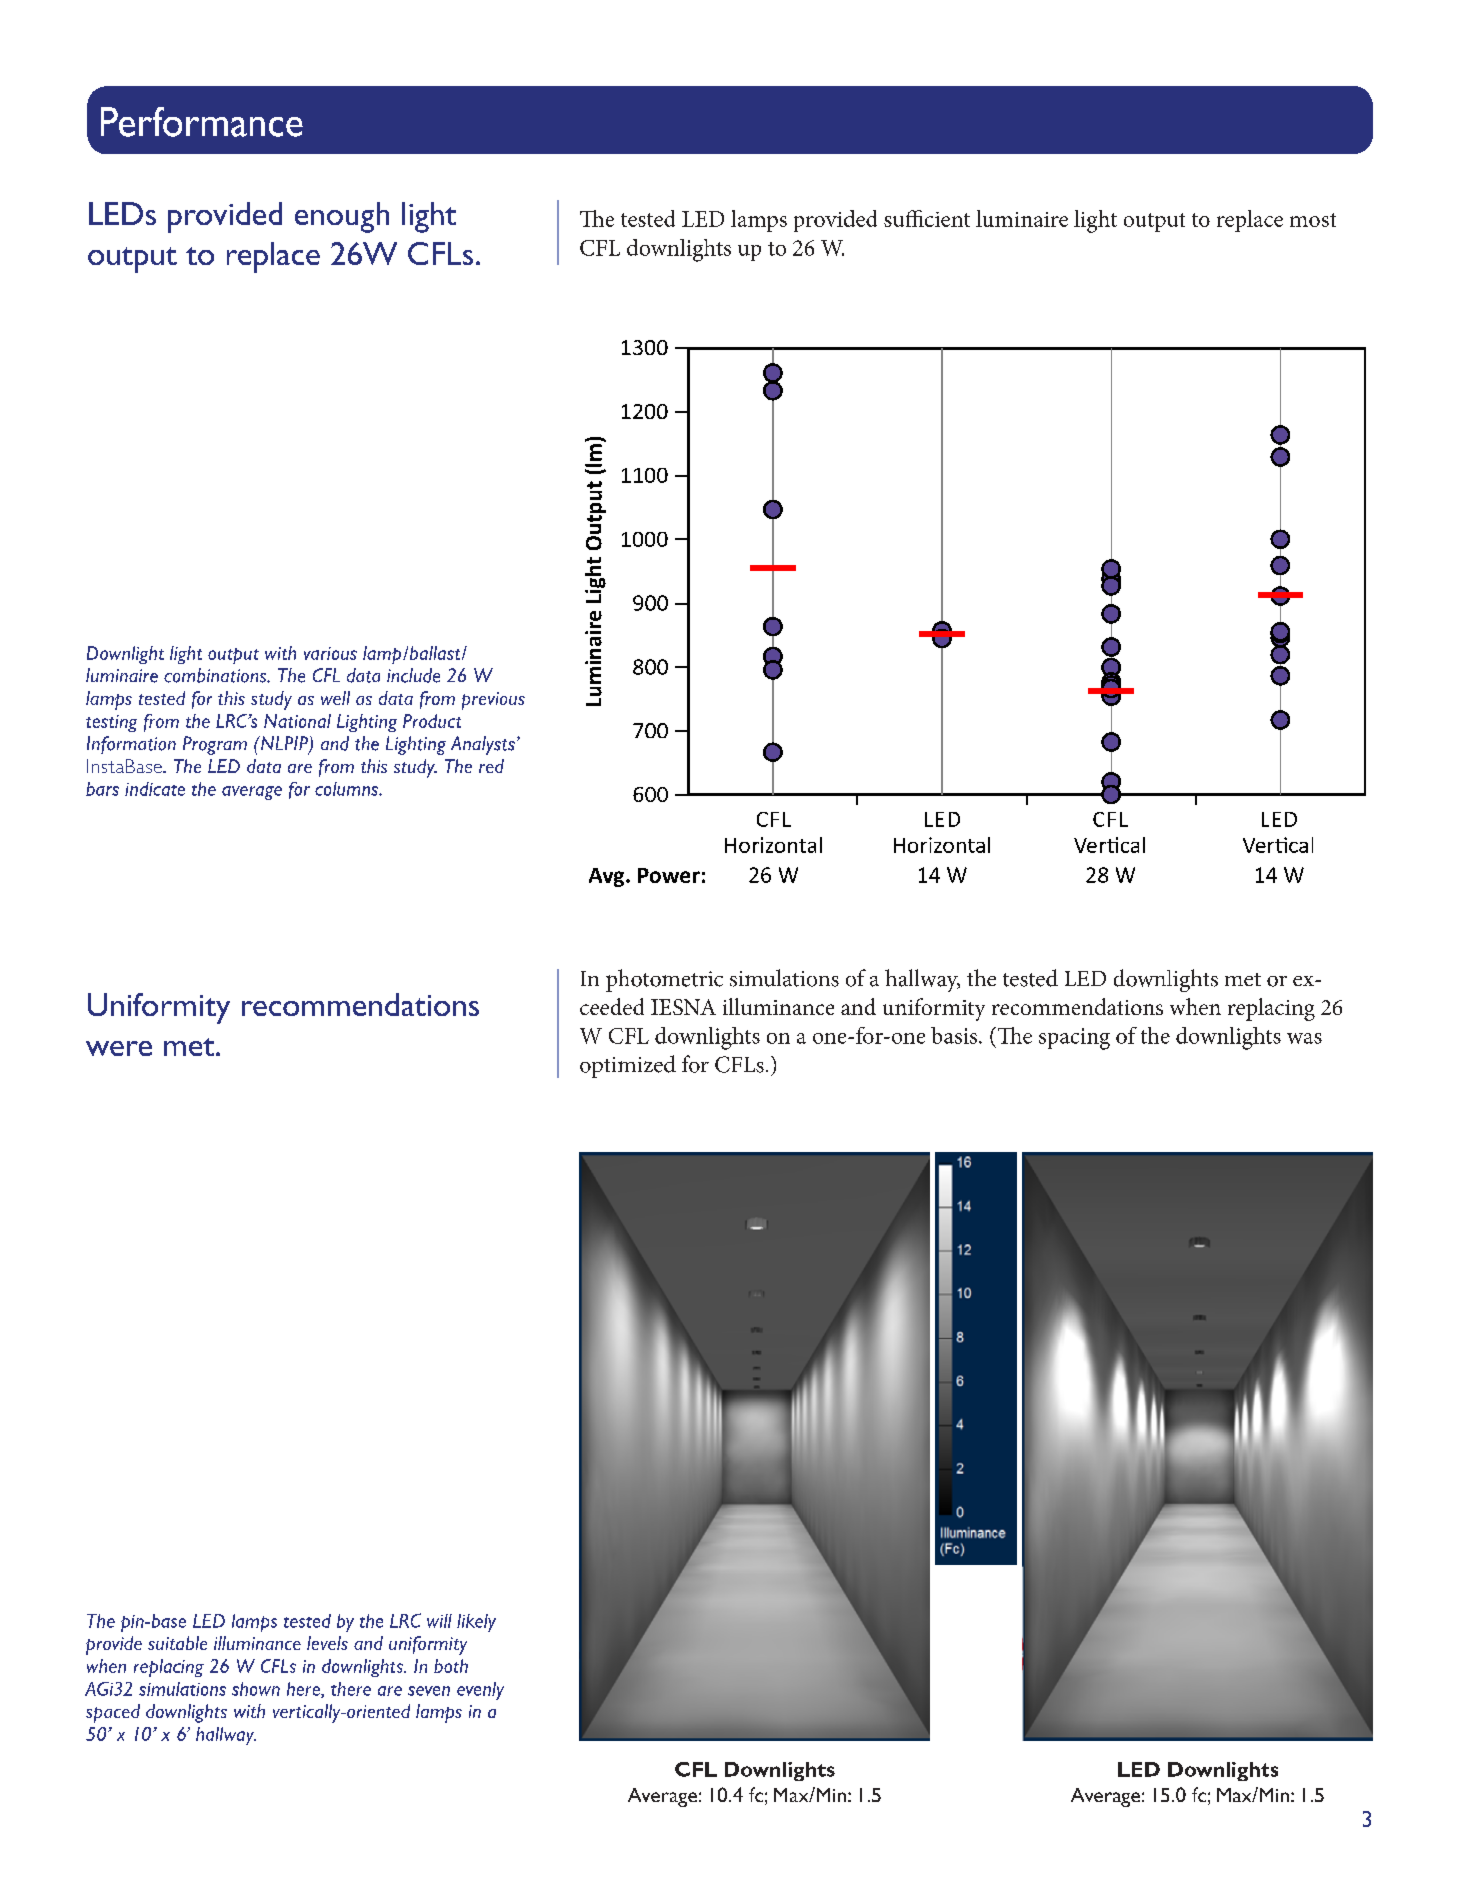 The width and height of the screenshot is (1459, 1888). I want to click on evenly, so click(480, 1691).
